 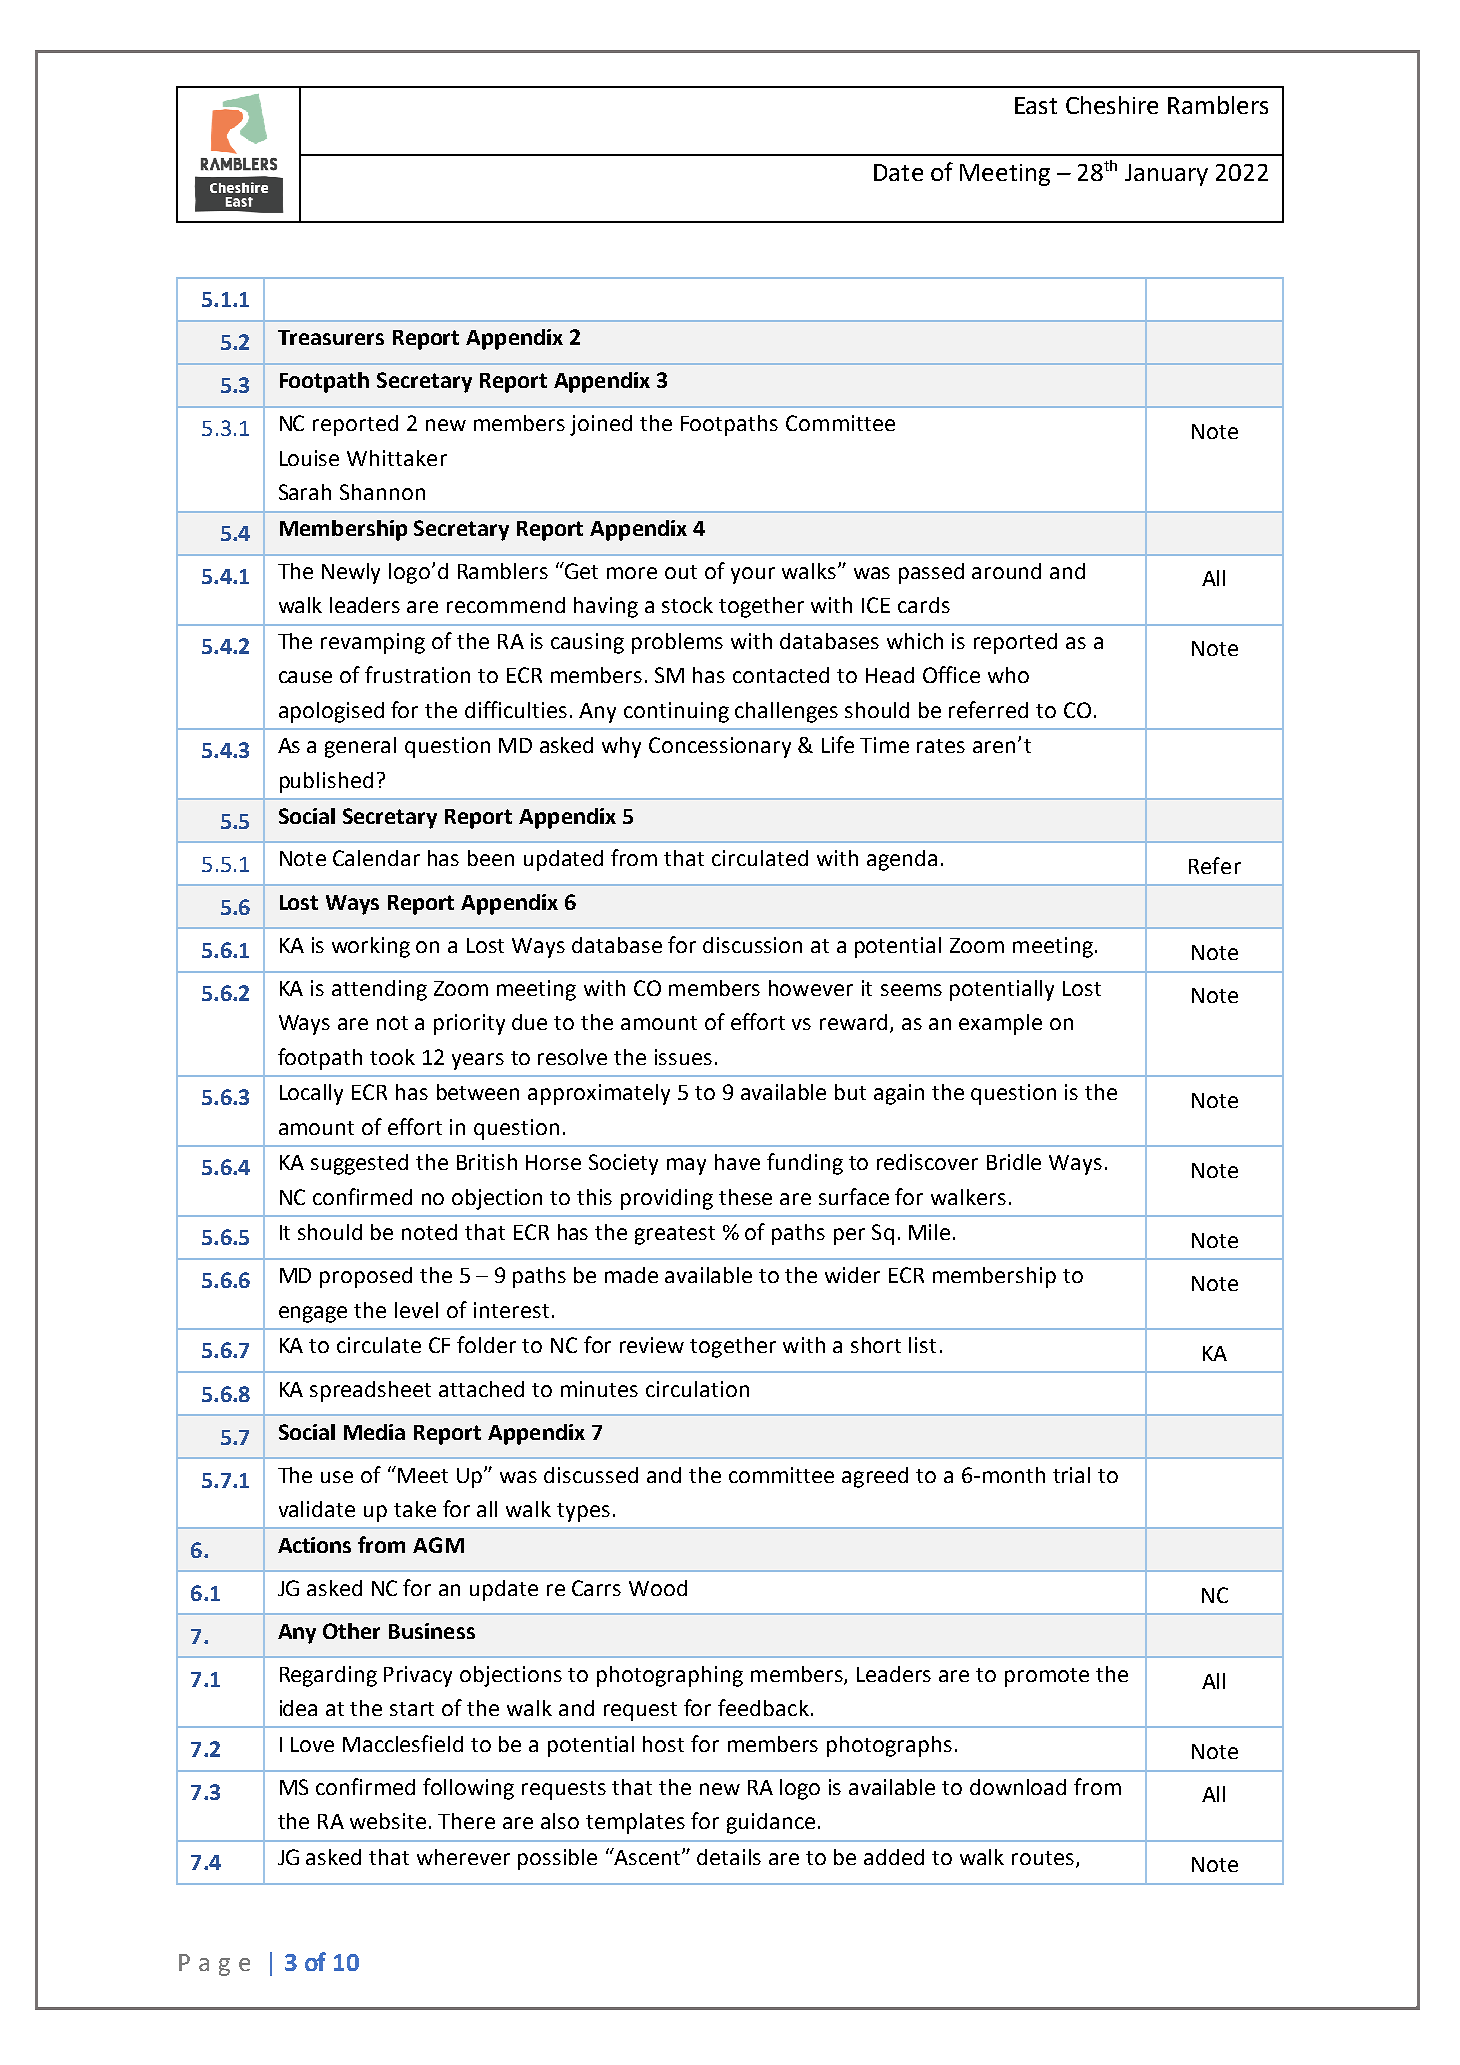 I want to click on joined, so click(x=601, y=425).
